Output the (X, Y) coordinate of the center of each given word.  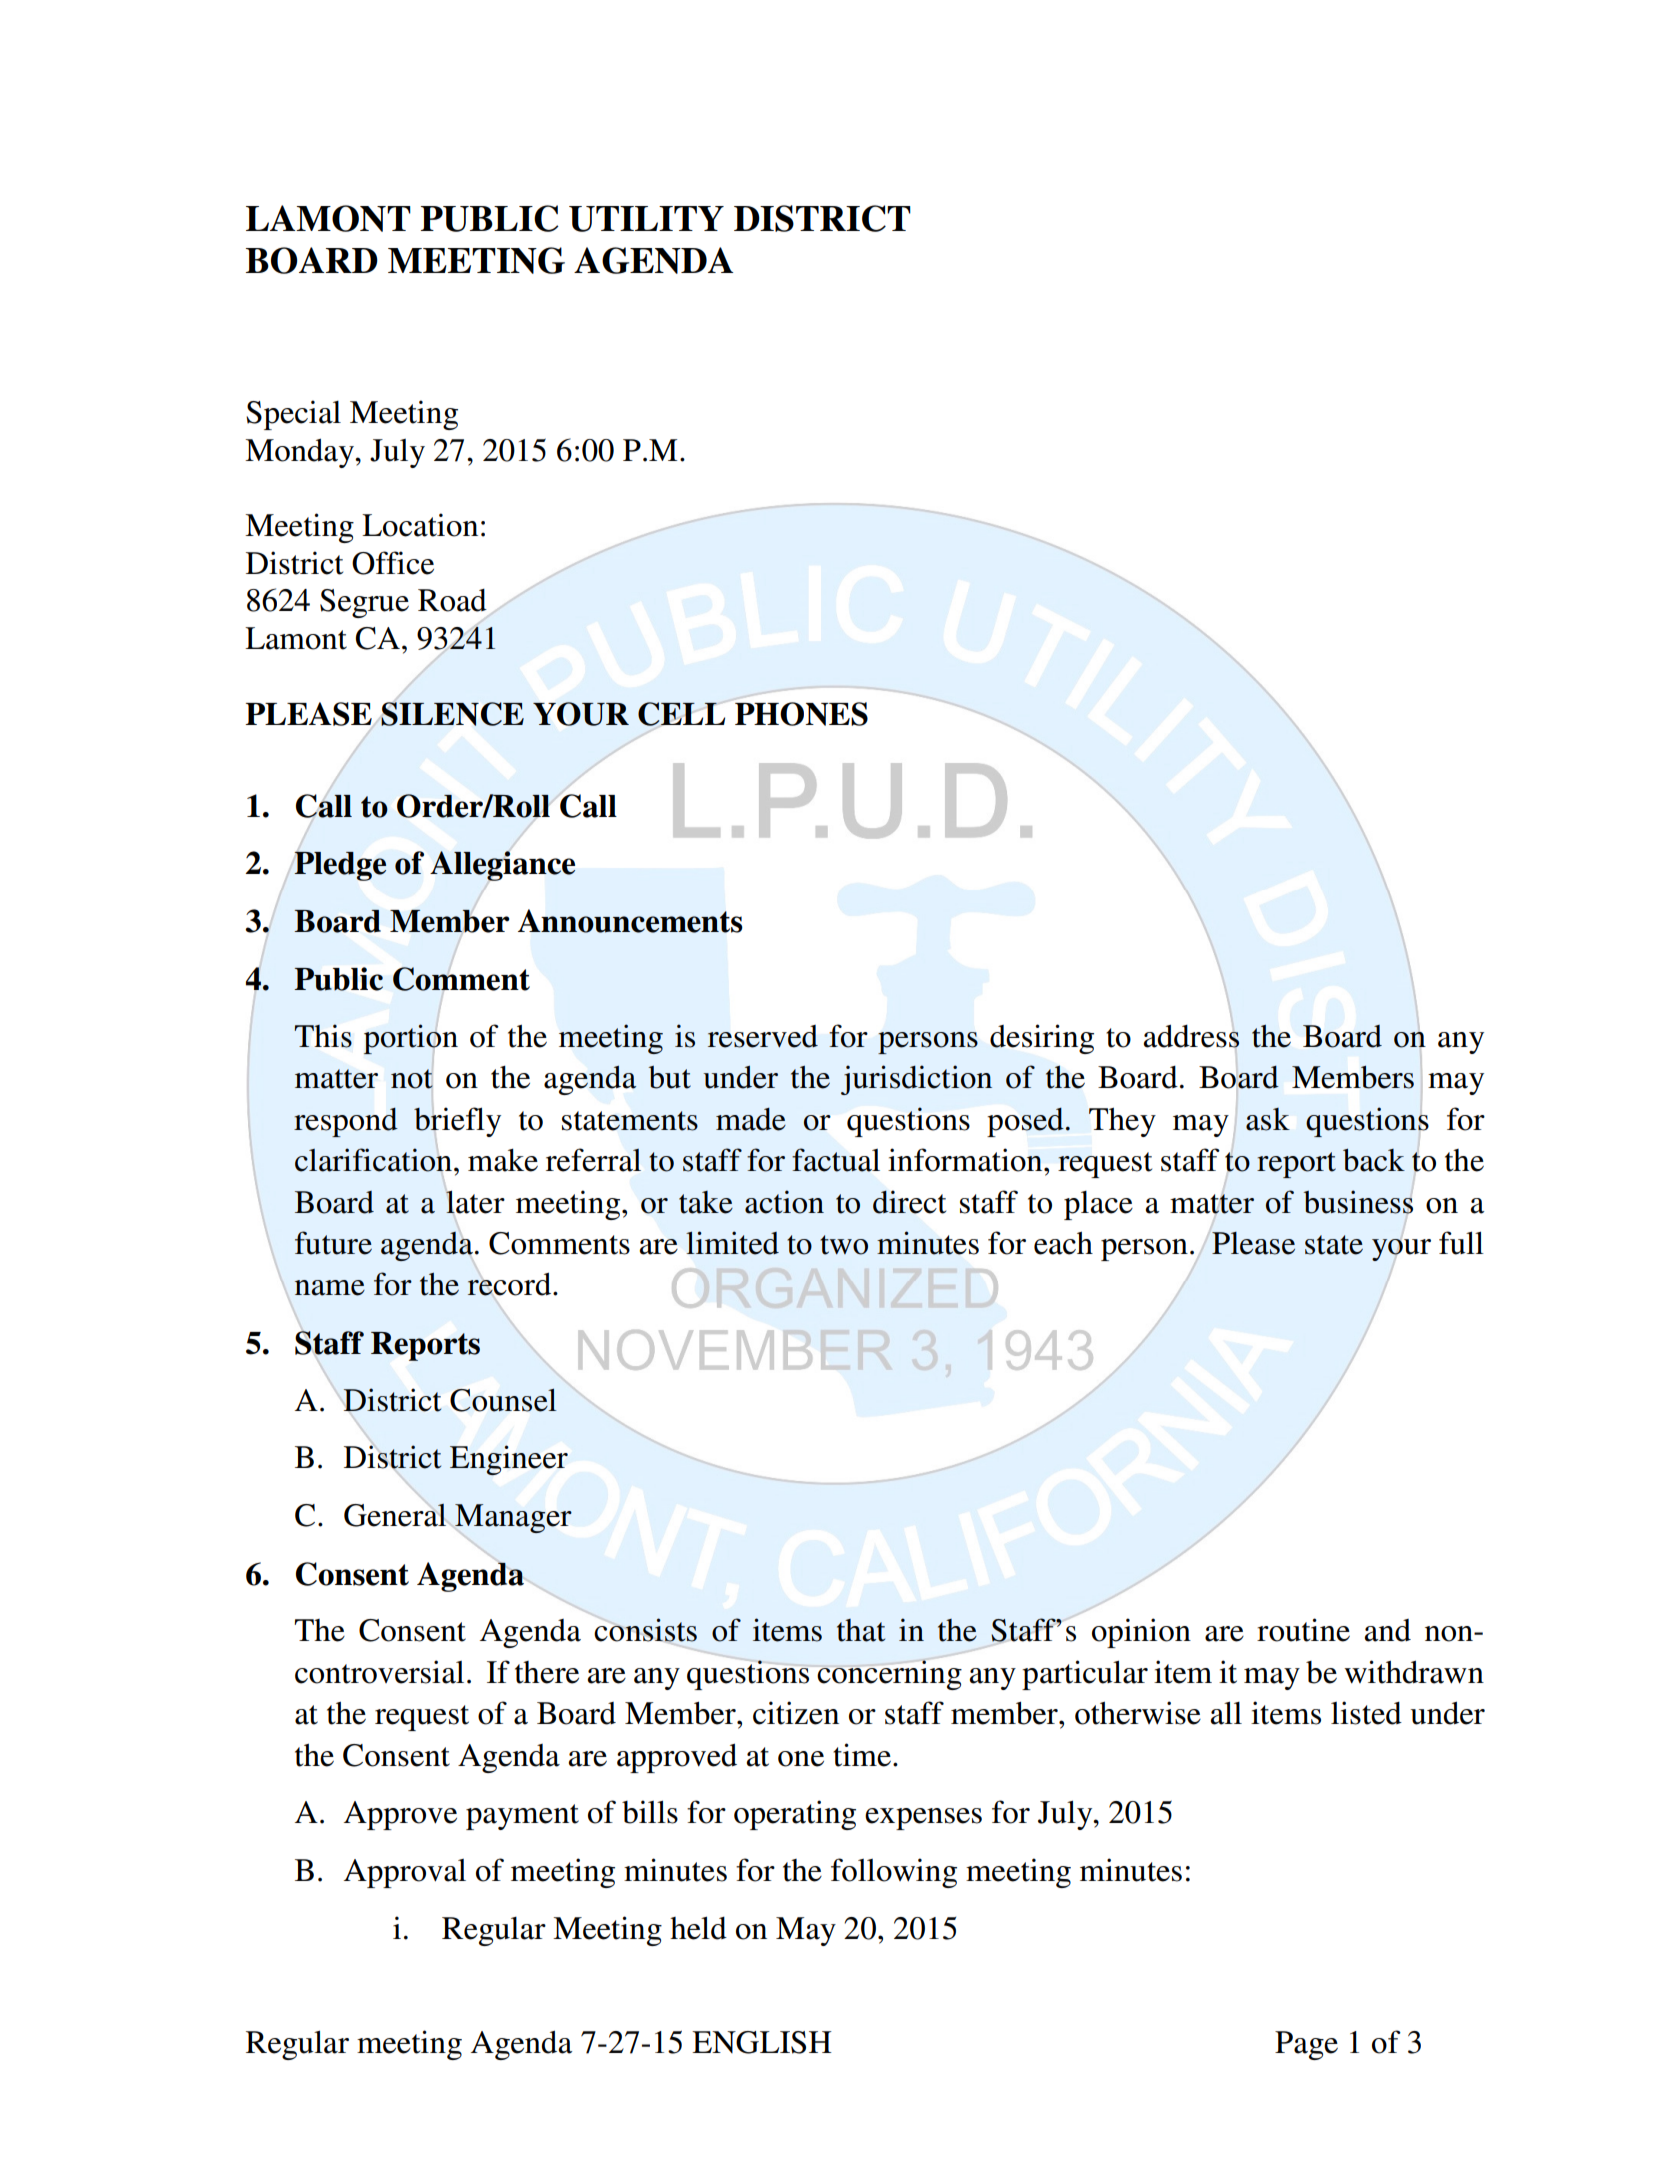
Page (1306, 2045)
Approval (405, 1873)
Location (420, 525)
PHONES (801, 714)
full (1461, 1243)
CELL (681, 714)
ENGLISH (762, 2042)
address (1191, 1037)
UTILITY (646, 219)
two (844, 1245)
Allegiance (502, 866)
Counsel (503, 1400)
